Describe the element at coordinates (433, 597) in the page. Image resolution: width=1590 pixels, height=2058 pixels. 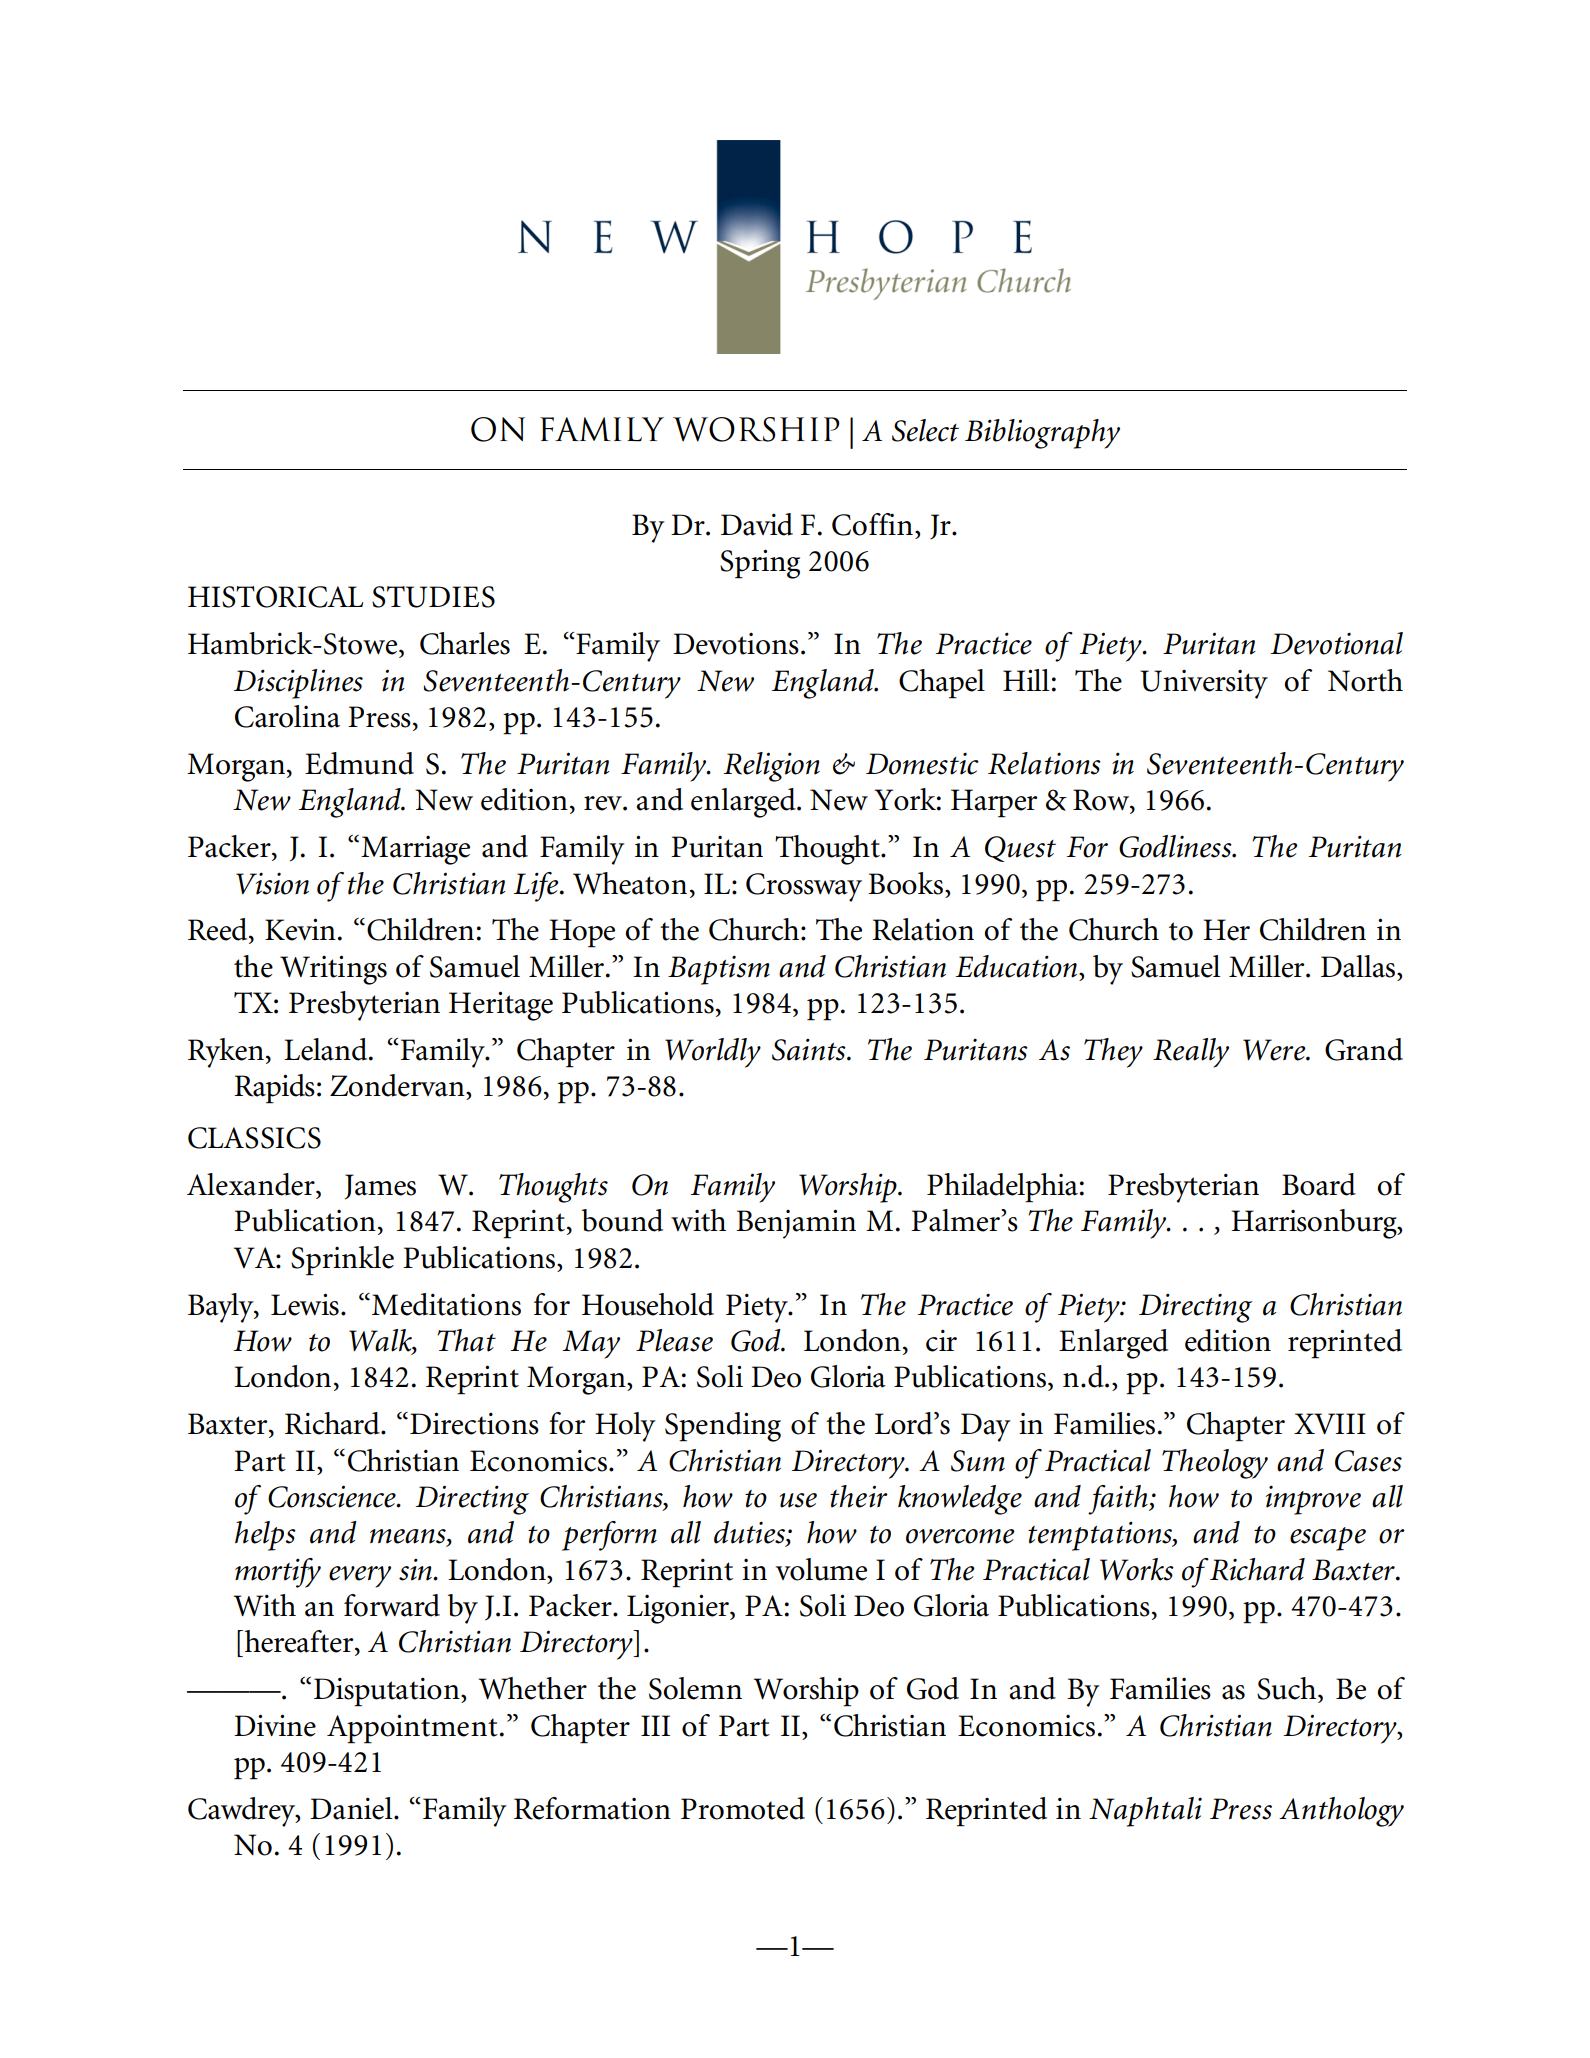
I see `STUDIES` at that location.
